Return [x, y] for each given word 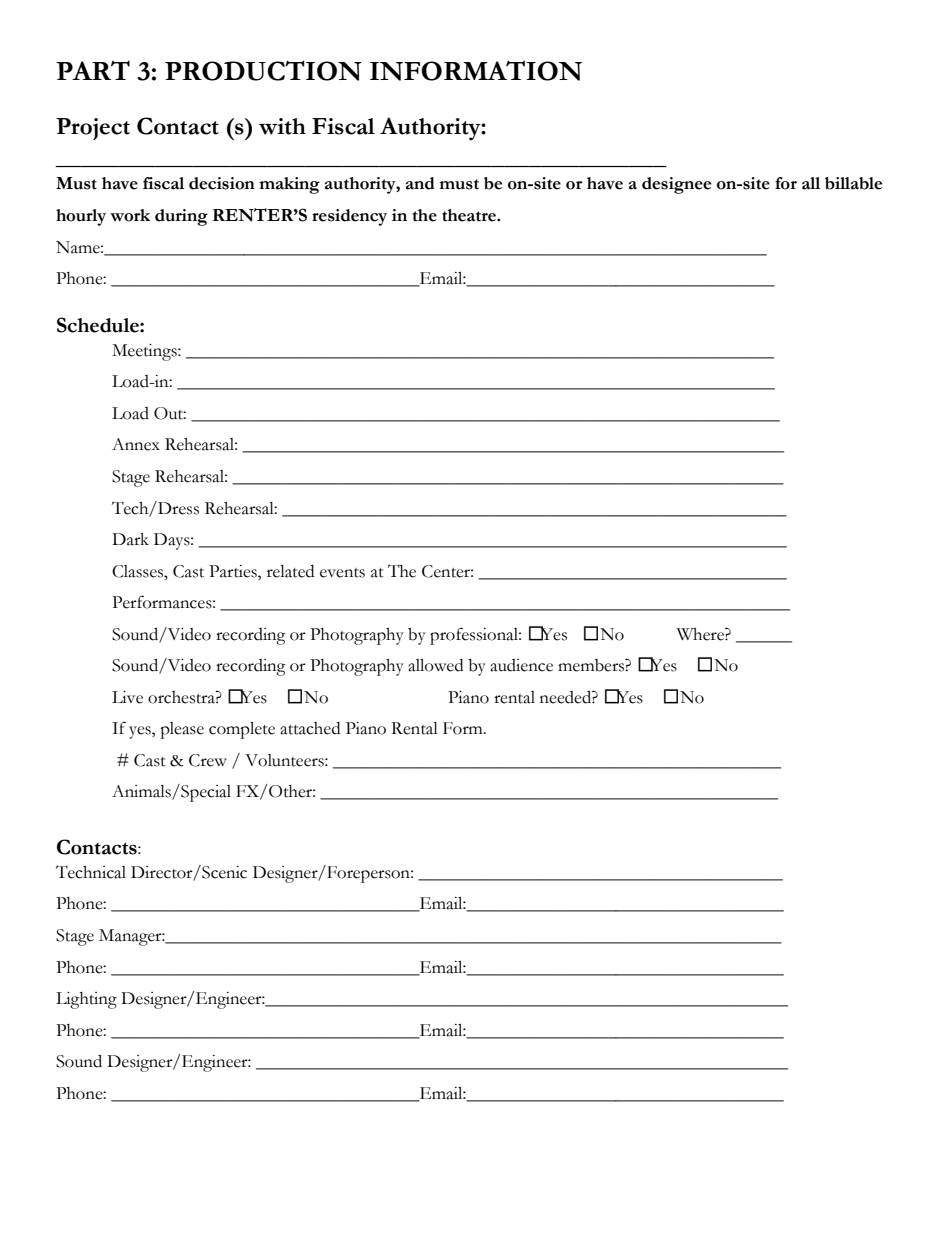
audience [521, 665]
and [420, 183]
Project [93, 129]
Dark [130, 539]
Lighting [86, 1000]
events [342, 573]
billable [853, 183]
